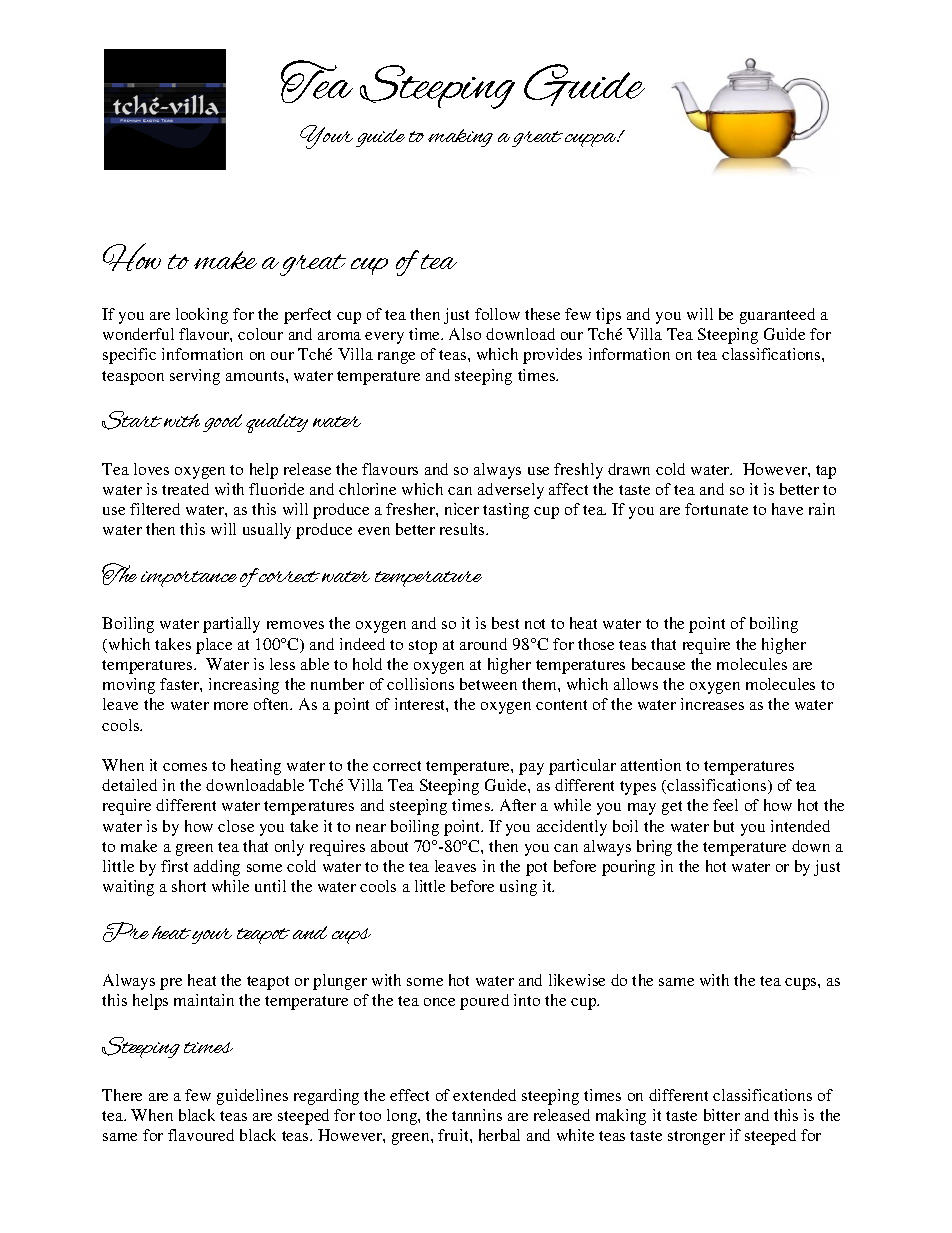 Image resolution: width=952 pixels, height=1233 pixels. I want to click on cuppa, so click(592, 140).
